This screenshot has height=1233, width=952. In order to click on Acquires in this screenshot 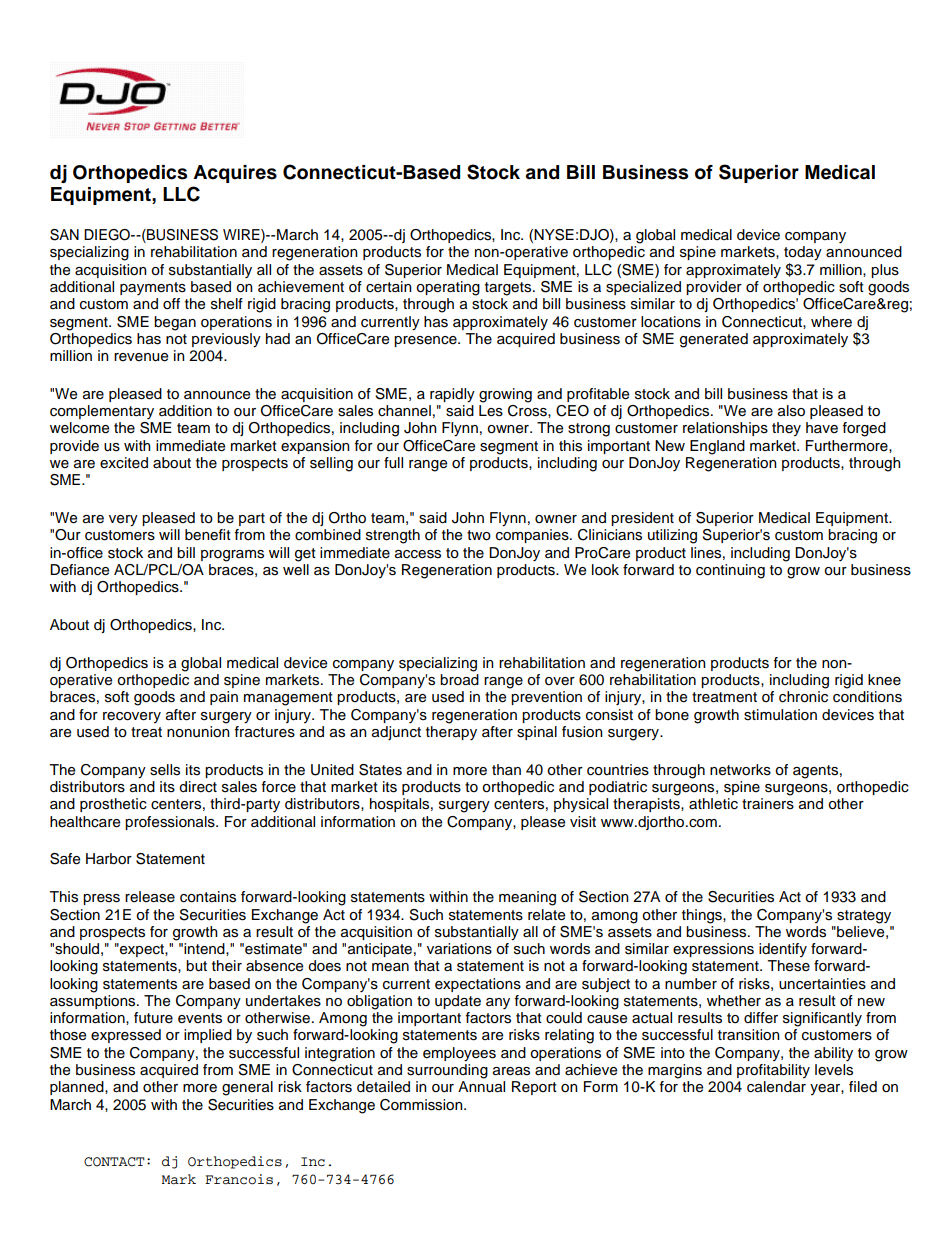, I will do `click(235, 174)`.
